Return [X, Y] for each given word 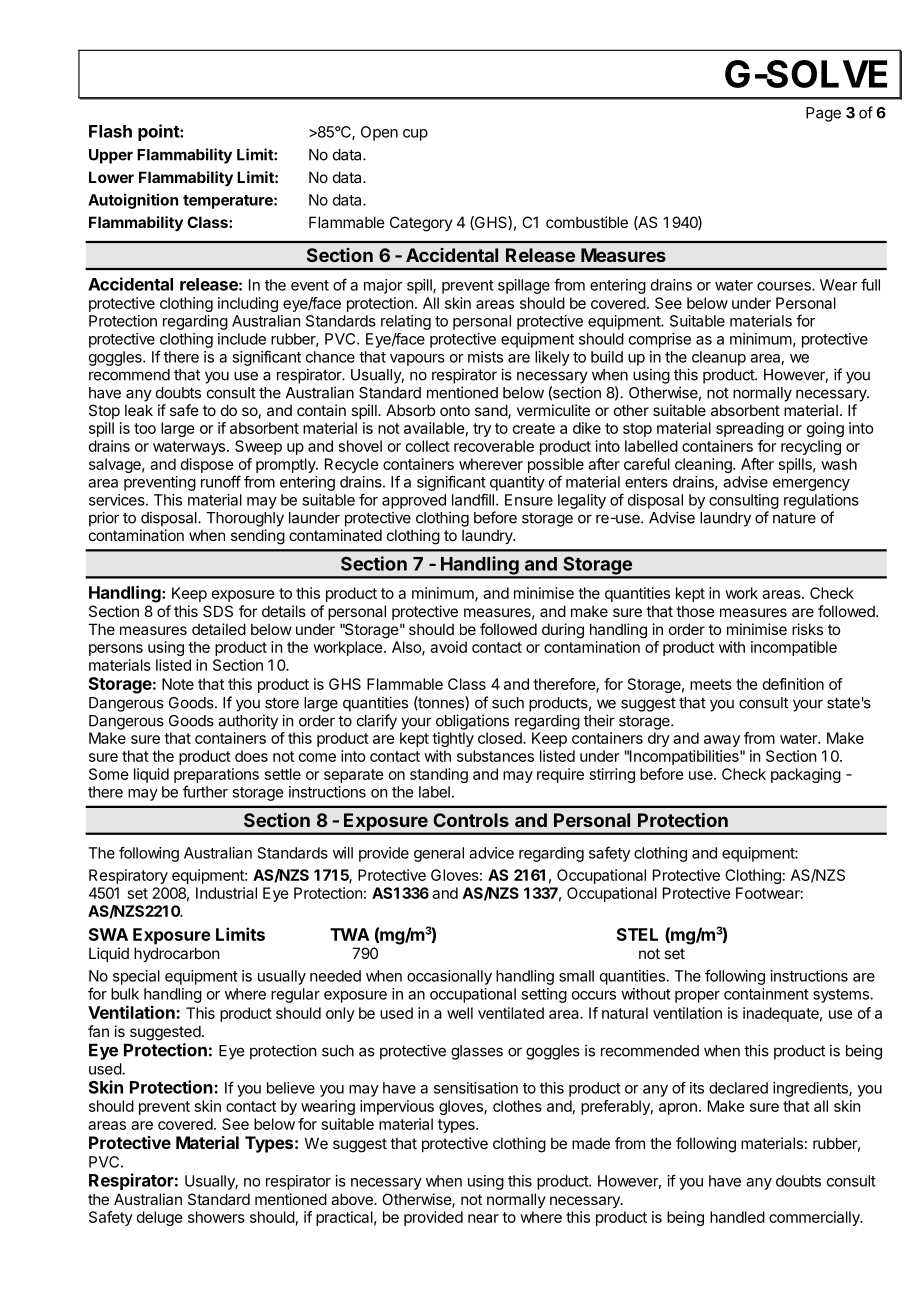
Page [823, 114]
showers [216, 1217]
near [483, 1218]
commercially [815, 1218]
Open [379, 133]
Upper [111, 156]
